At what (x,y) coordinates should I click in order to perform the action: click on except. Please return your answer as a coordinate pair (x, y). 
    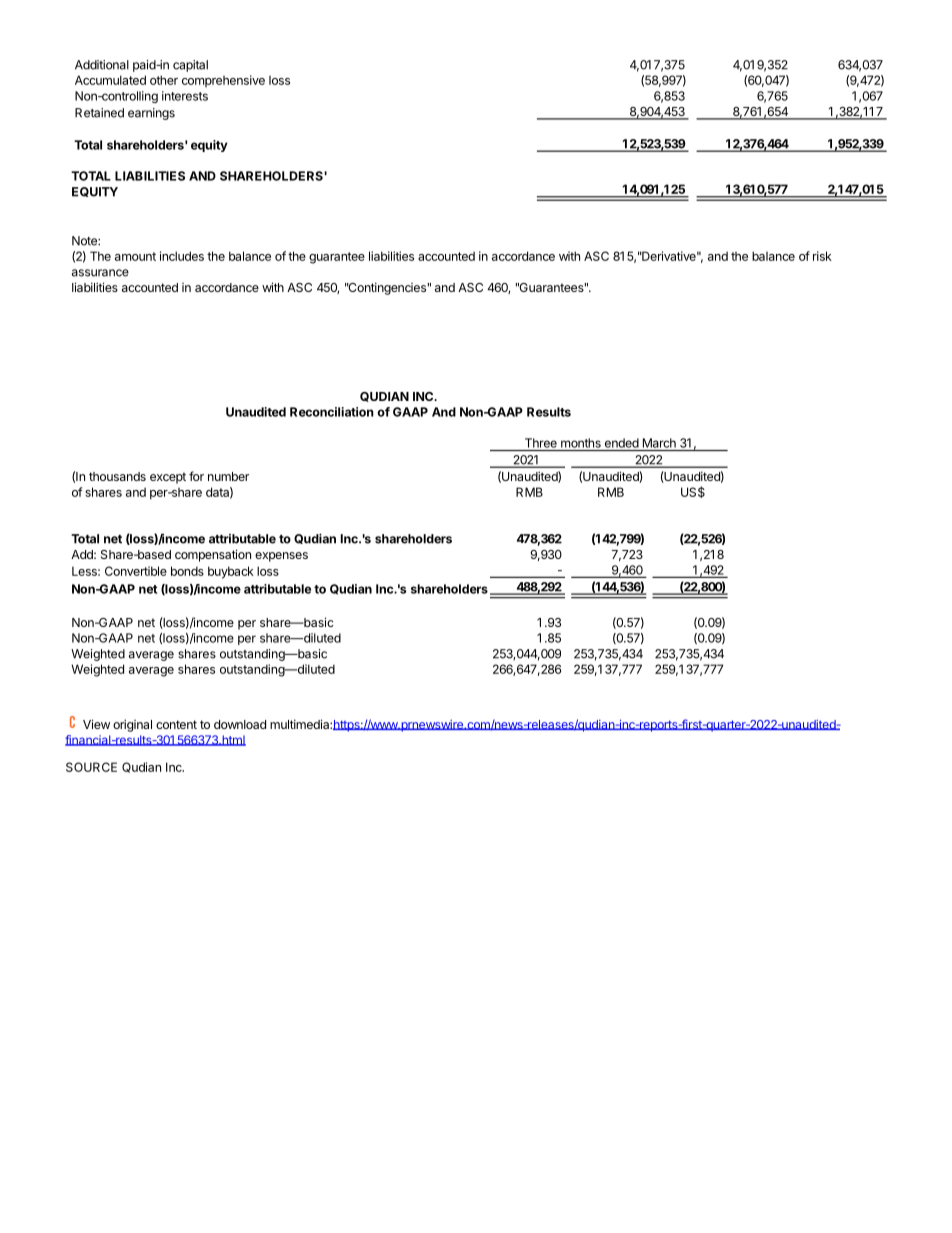
    Looking at the image, I should click on (168, 478).
